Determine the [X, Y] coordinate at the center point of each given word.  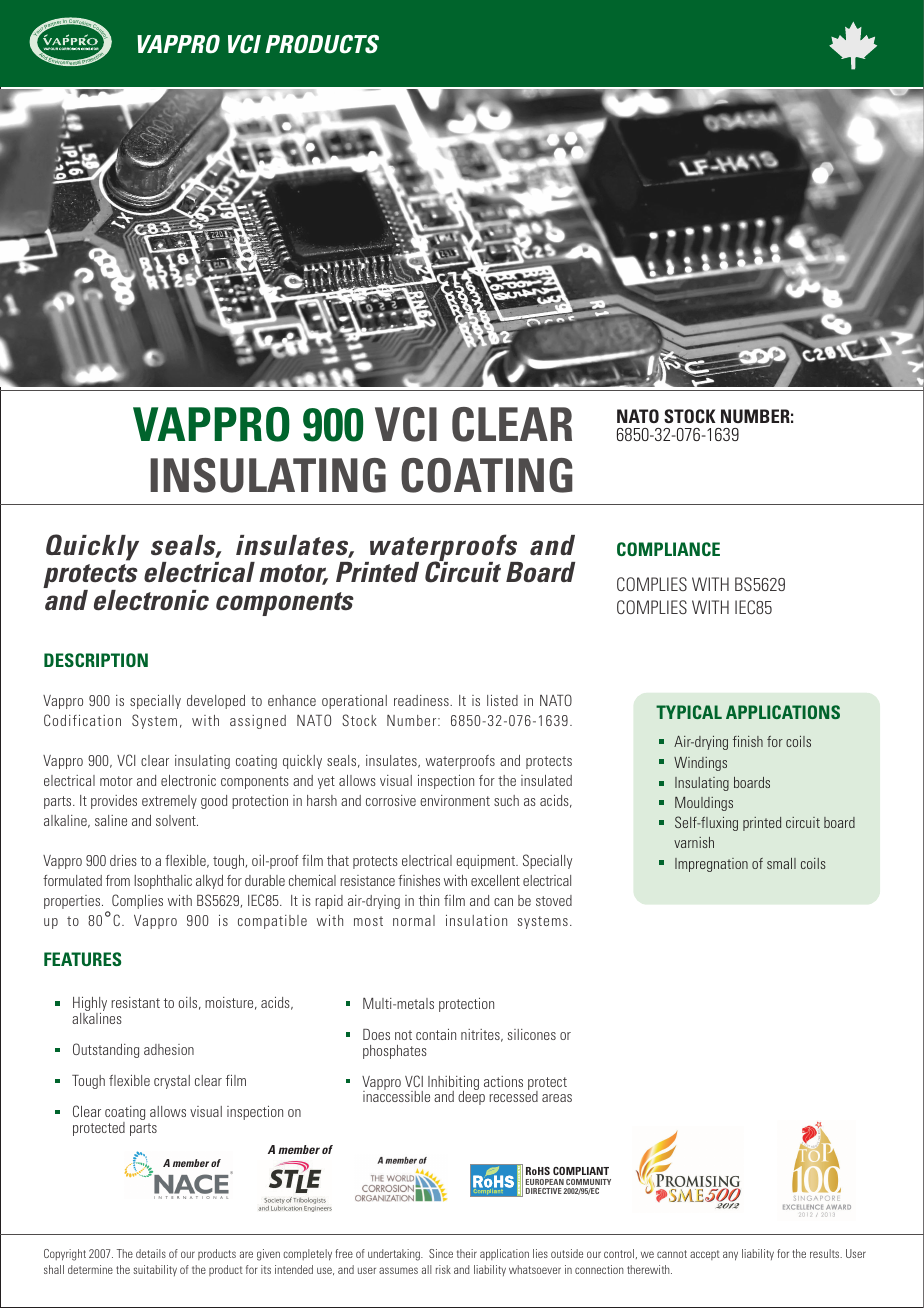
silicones [532, 1034]
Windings [700, 764]
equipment [487, 862]
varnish [694, 842]
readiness [422, 700]
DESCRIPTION [96, 660]
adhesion [169, 1049]
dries [123, 860]
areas [557, 1098]
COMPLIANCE [668, 549]
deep [471, 1097]
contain [436, 1034]
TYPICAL [689, 712]
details [151, 1253]
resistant [136, 1002]
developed [216, 702]
